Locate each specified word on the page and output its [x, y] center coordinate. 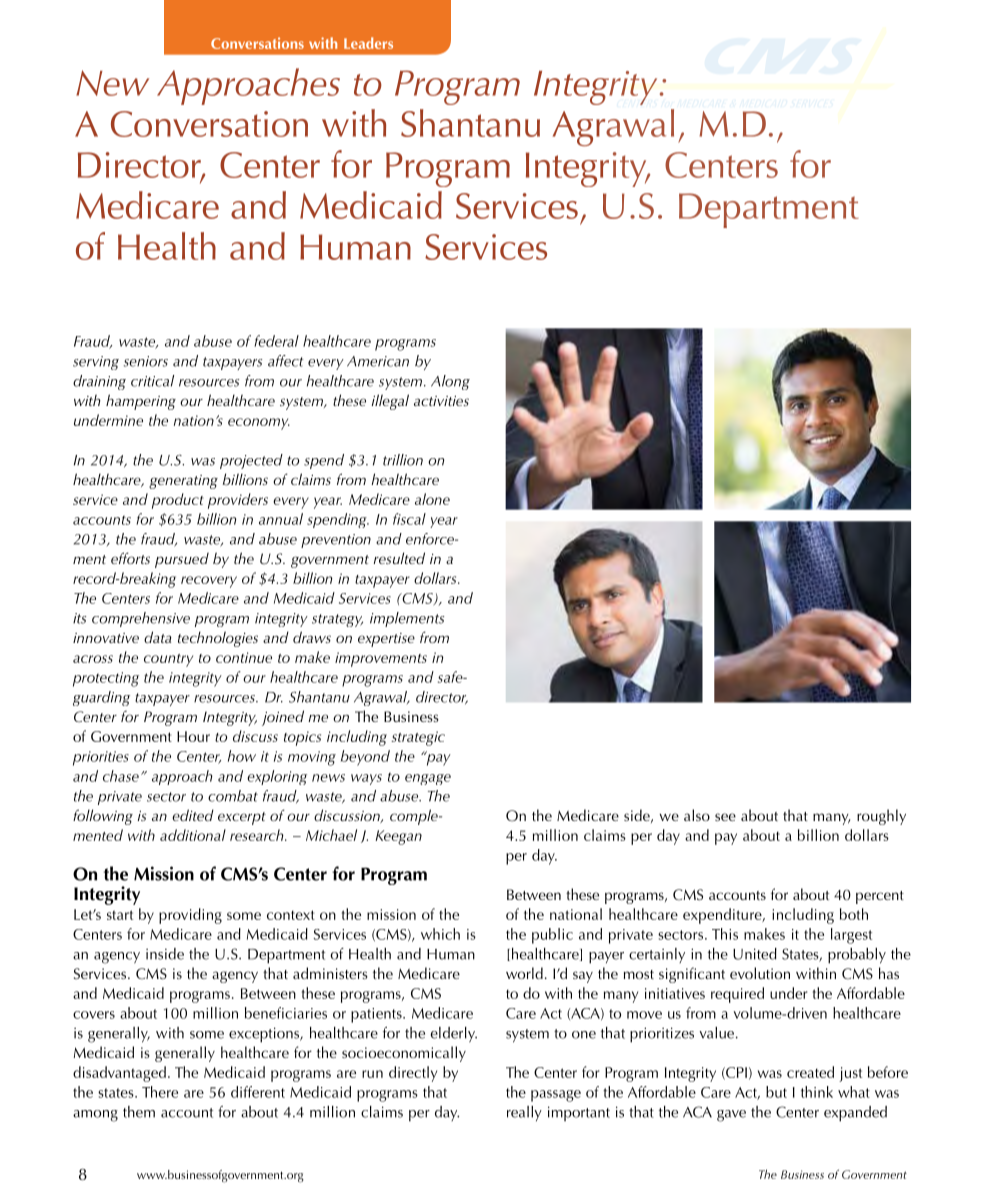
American [378, 361]
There [160, 1092]
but [776, 1092]
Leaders [368, 43]
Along [450, 382]
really [524, 1113]
